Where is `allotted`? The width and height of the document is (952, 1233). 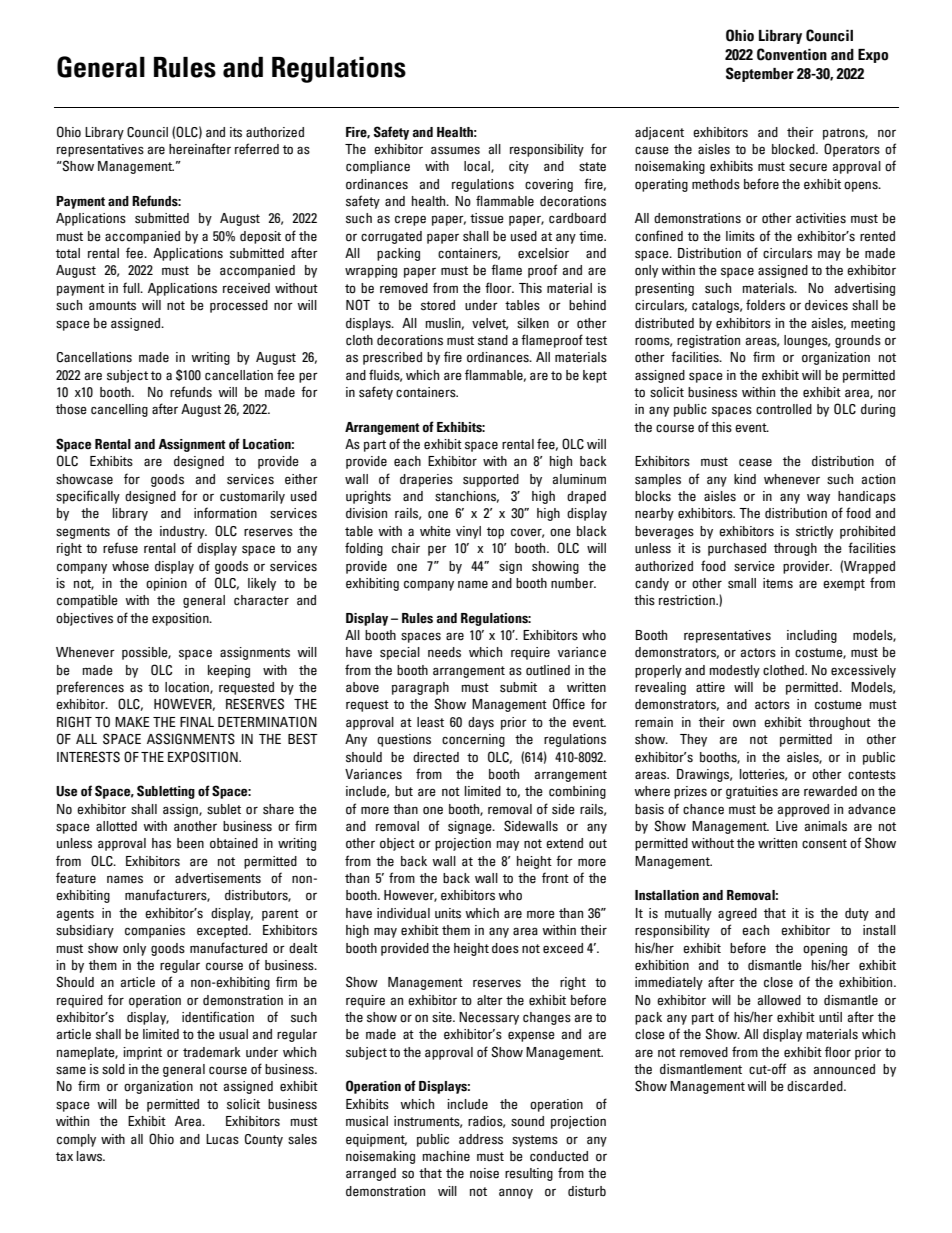 allotted is located at coordinates (116, 826).
